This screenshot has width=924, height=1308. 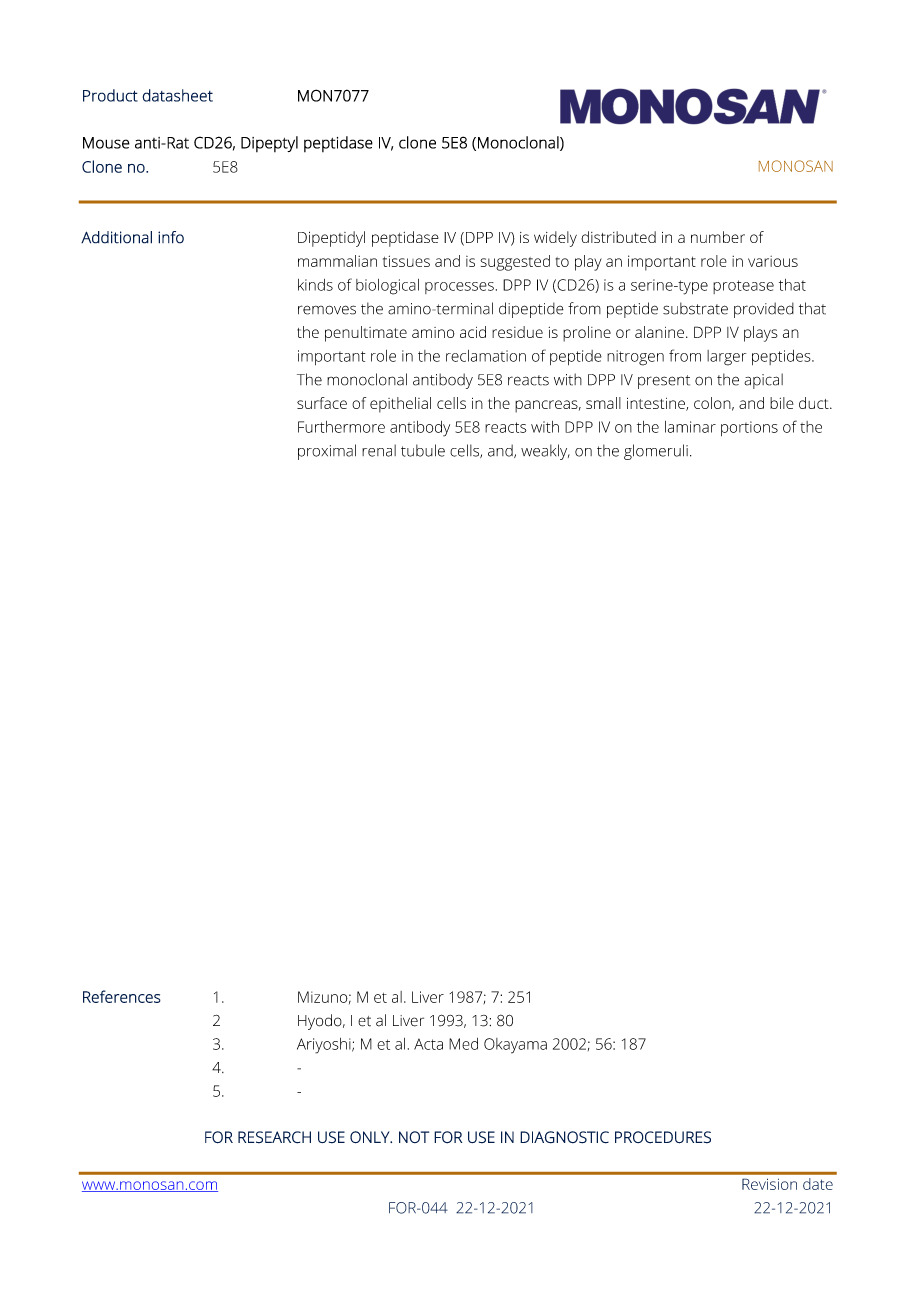 What do you see at coordinates (274, 1137) in the screenshot?
I see `RESEARCH` at bounding box center [274, 1137].
